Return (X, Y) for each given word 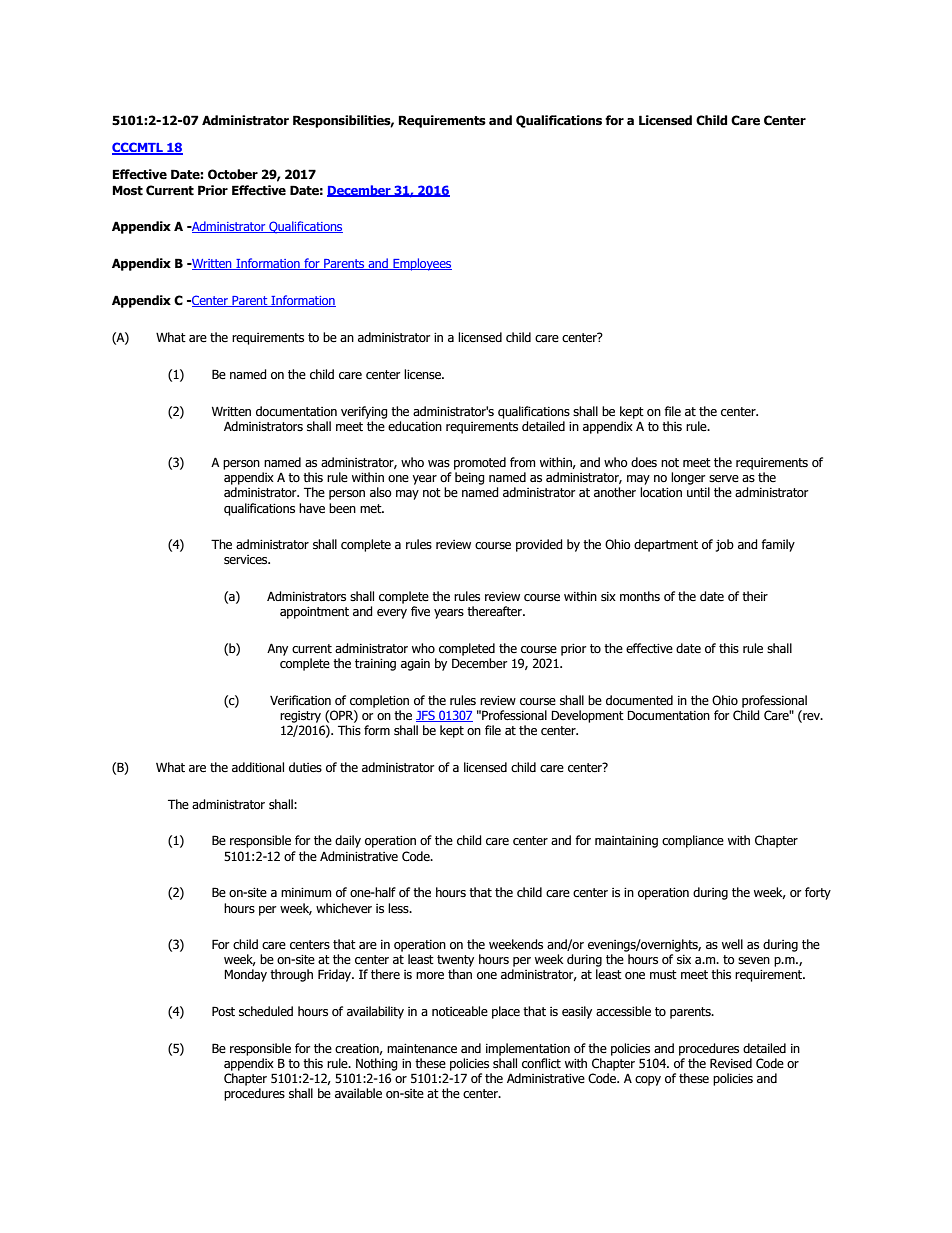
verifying (364, 412)
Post (223, 1011)
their (755, 596)
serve (724, 479)
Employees (421, 264)
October (233, 174)
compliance (693, 841)
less (399, 908)
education (415, 426)
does (644, 462)
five (420, 611)
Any (277, 649)
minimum (306, 892)
